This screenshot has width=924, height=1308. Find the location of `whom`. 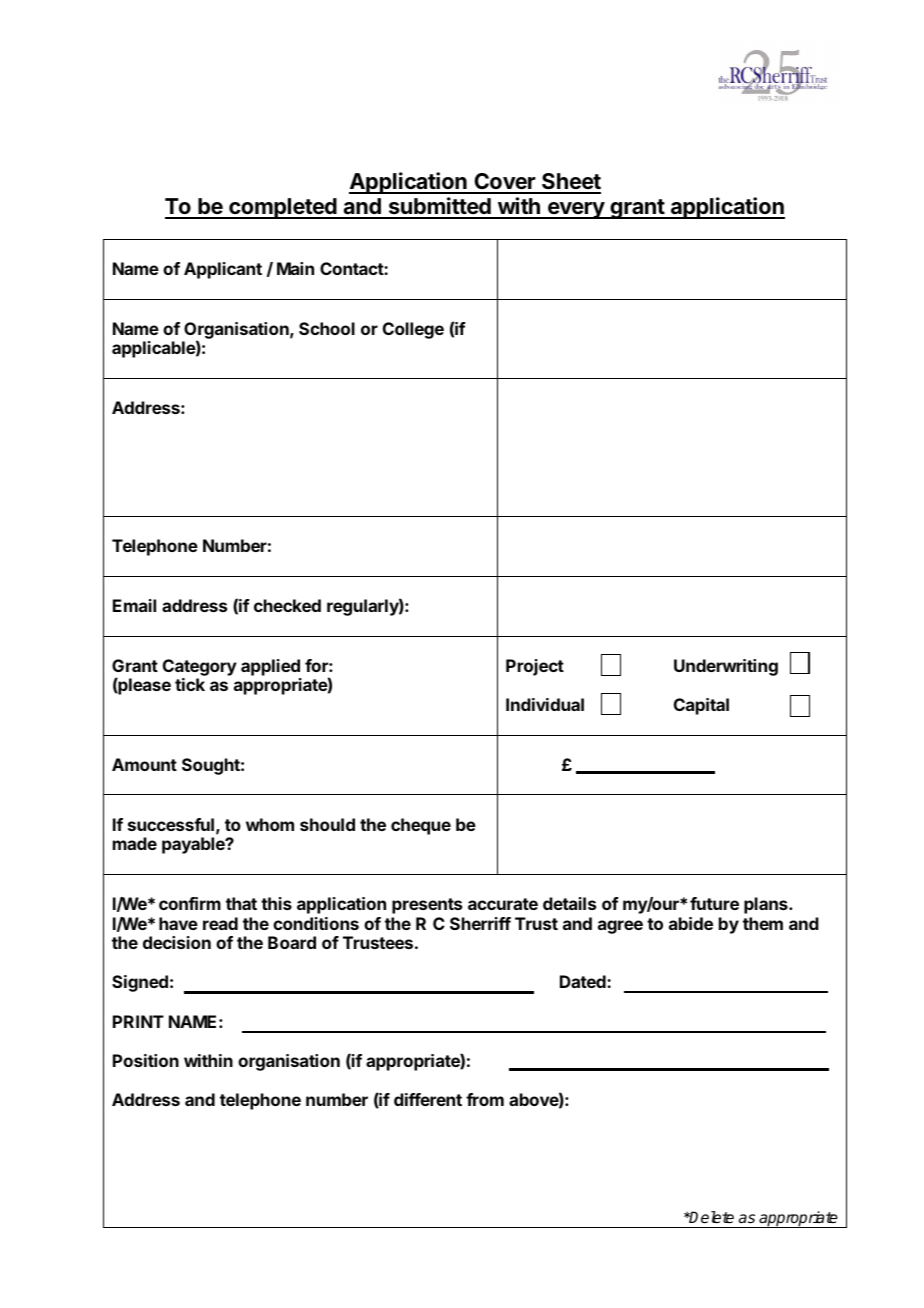

whom is located at coordinates (270, 824).
